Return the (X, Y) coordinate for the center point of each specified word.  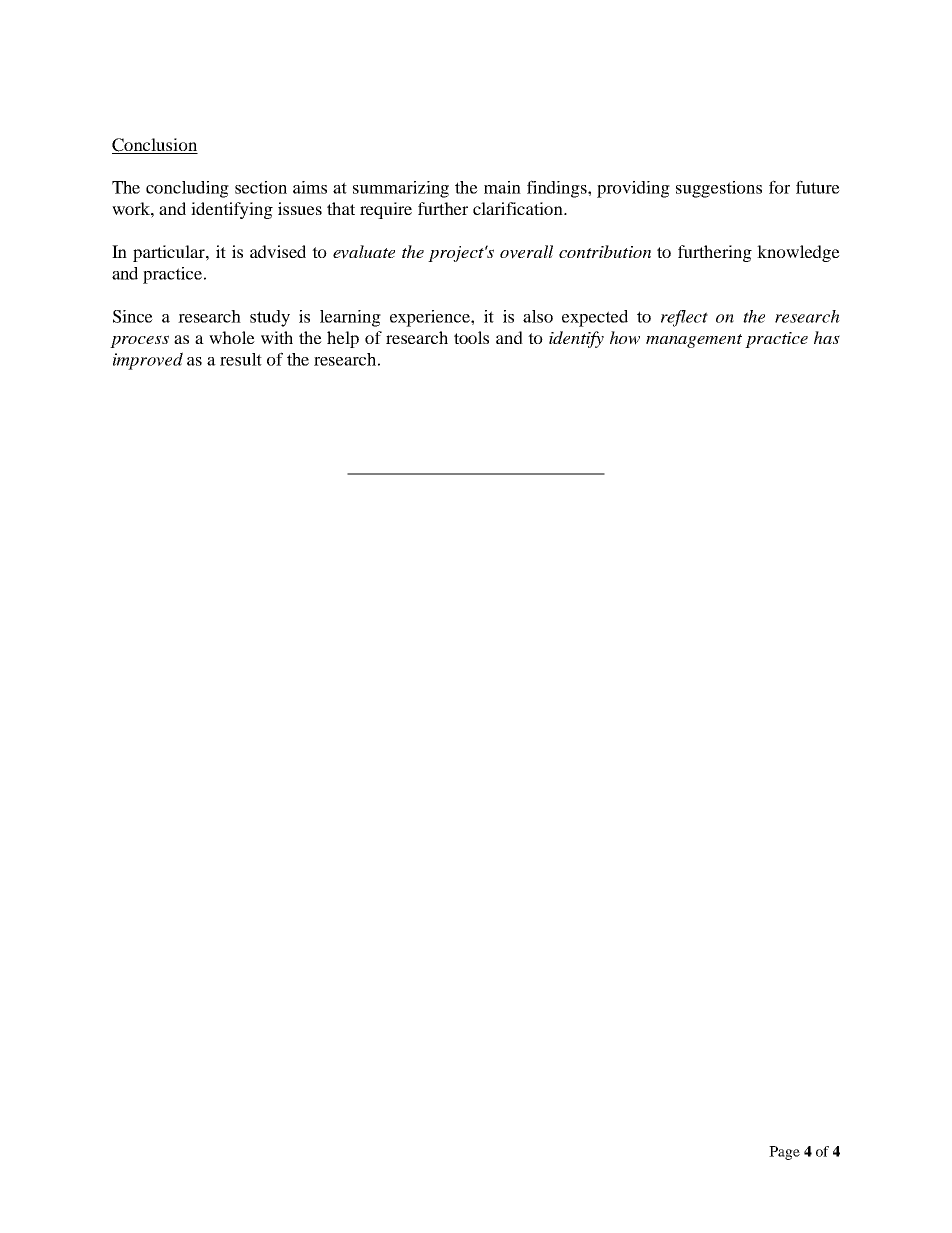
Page (784, 1153)
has (827, 337)
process (139, 341)
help (343, 339)
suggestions (719, 189)
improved (148, 361)
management (694, 341)
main (502, 187)
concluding (187, 189)
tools (471, 337)
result (241, 359)
